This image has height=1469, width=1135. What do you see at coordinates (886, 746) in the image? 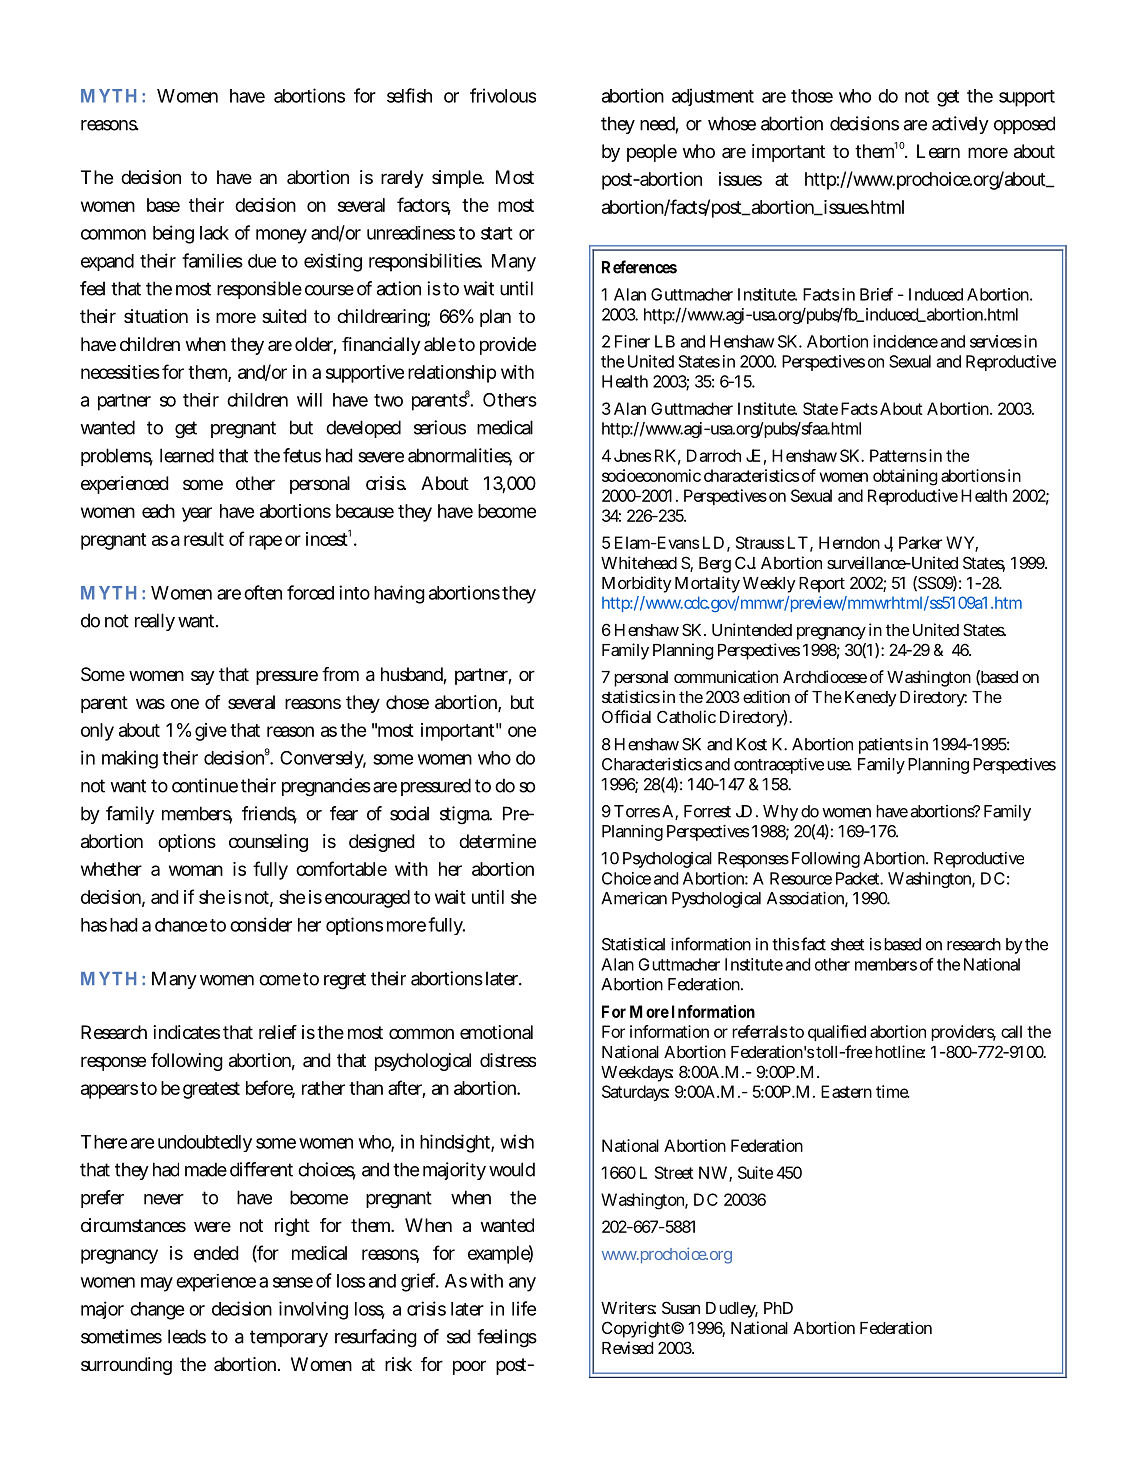
I see `patients` at bounding box center [886, 746].
